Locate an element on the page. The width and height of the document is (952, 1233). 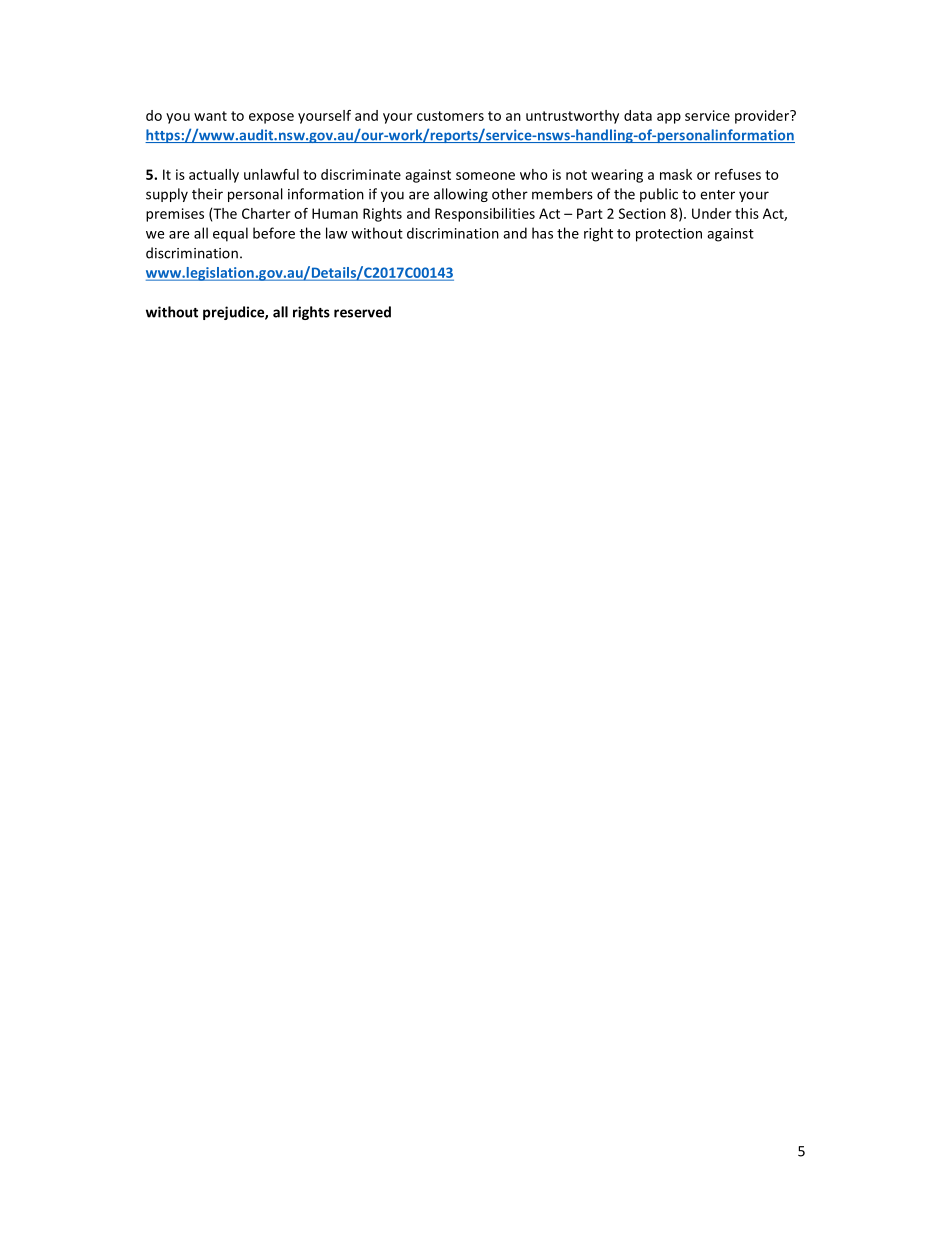
expose is located at coordinates (271, 118).
